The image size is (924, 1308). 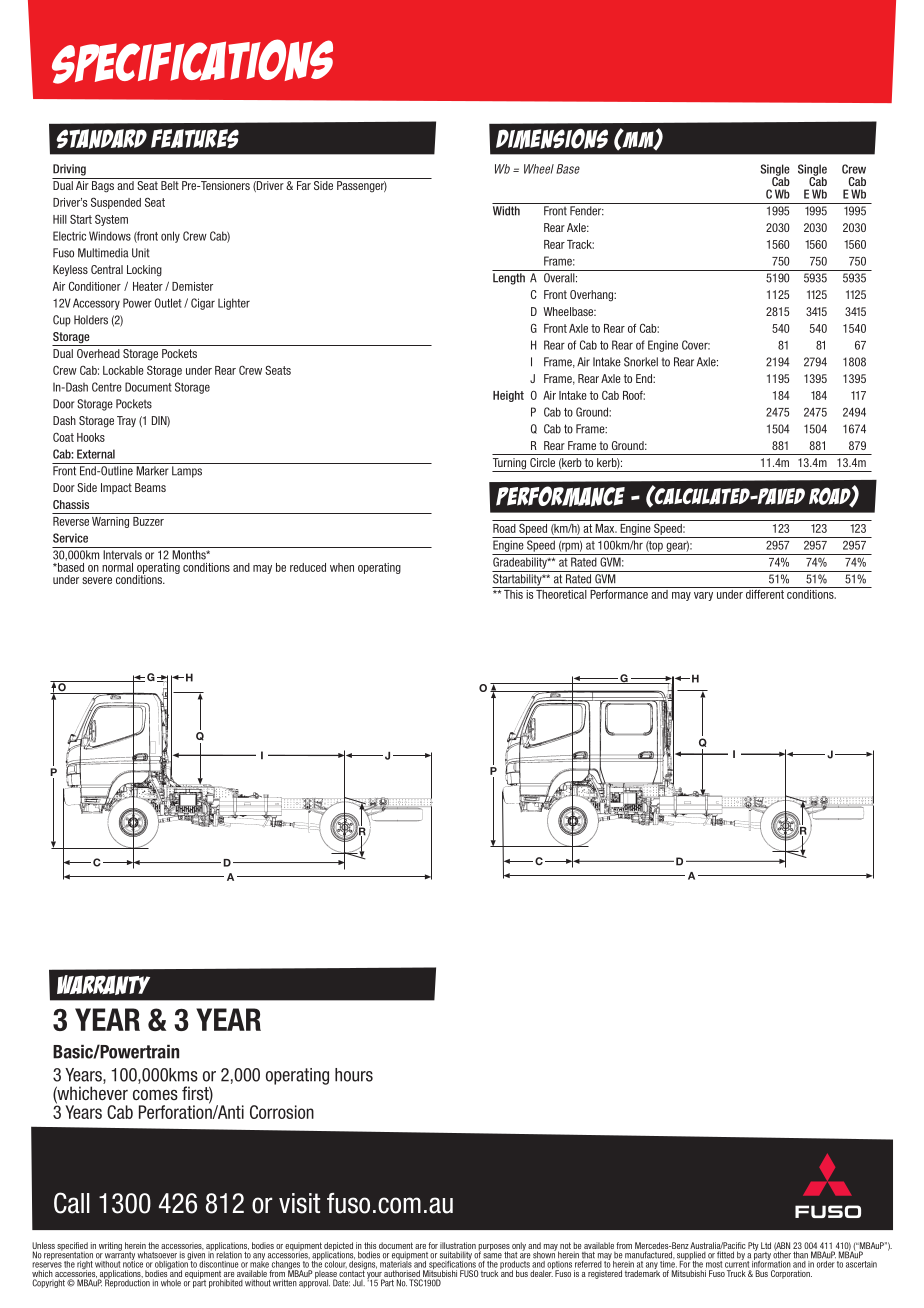 What do you see at coordinates (97, 580) in the page?
I see `severe` at bounding box center [97, 580].
